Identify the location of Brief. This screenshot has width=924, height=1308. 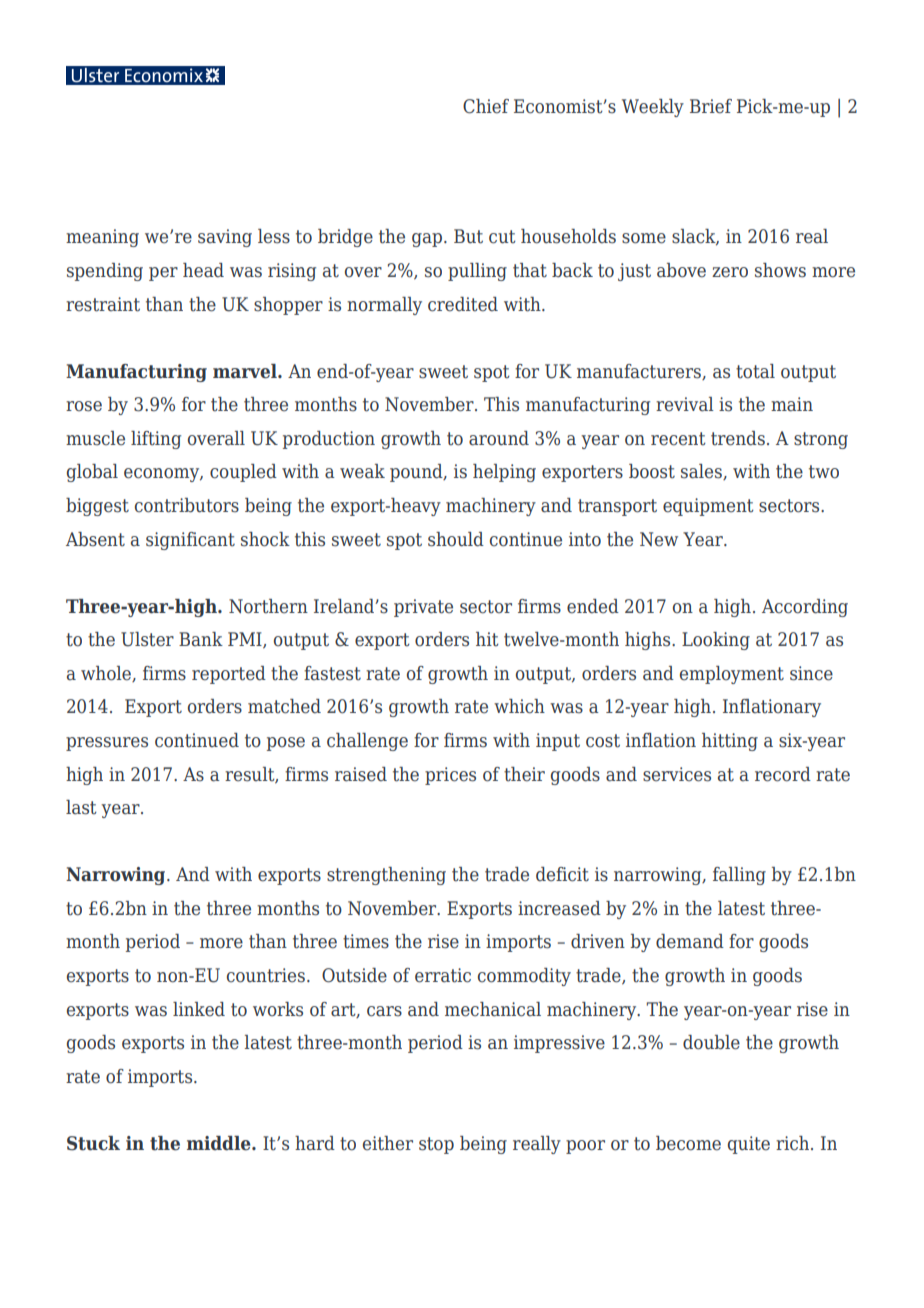
(711, 106).
